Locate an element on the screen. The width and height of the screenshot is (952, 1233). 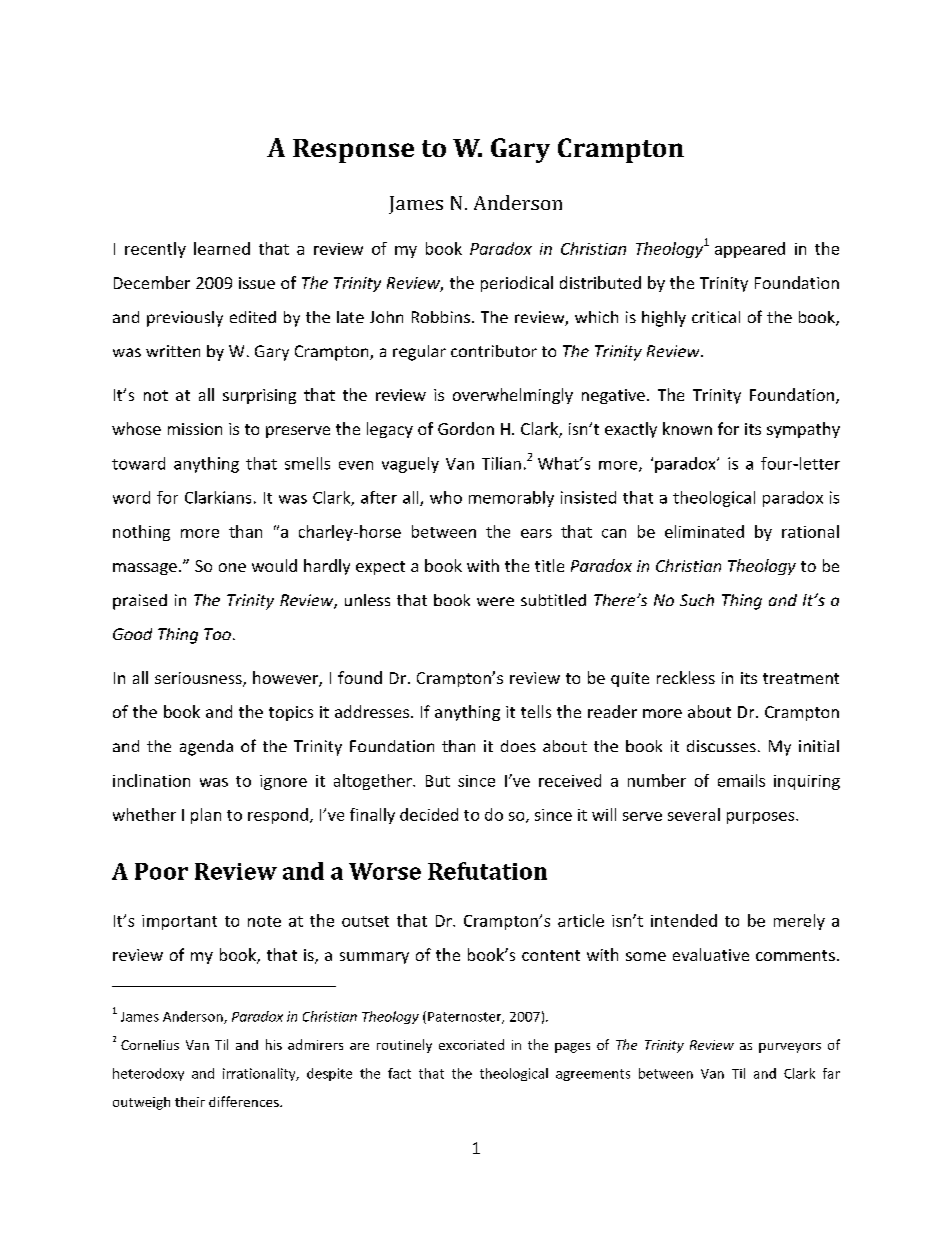
were is located at coordinates (495, 601).
